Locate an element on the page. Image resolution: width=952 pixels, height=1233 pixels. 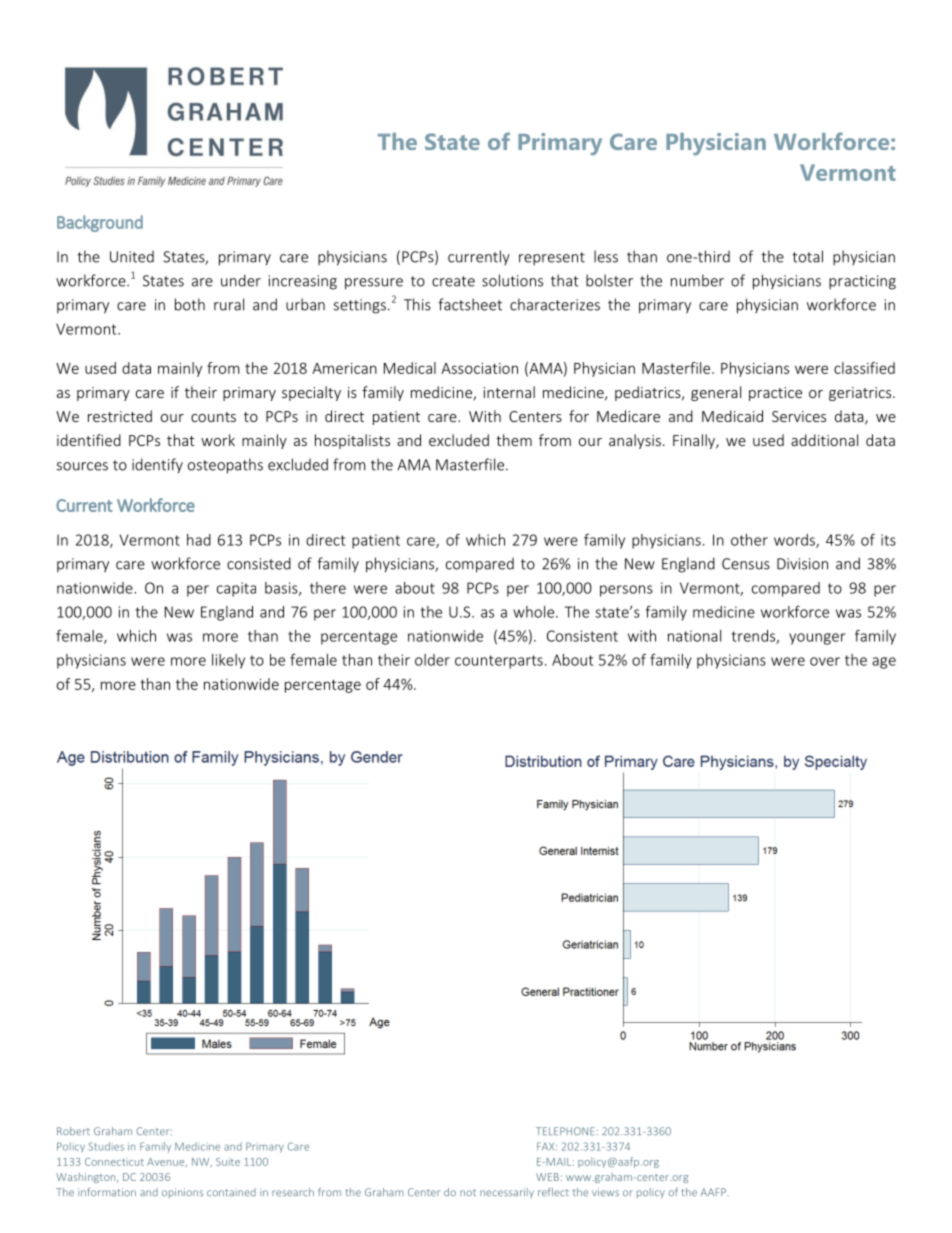
United is located at coordinates (132, 257).
